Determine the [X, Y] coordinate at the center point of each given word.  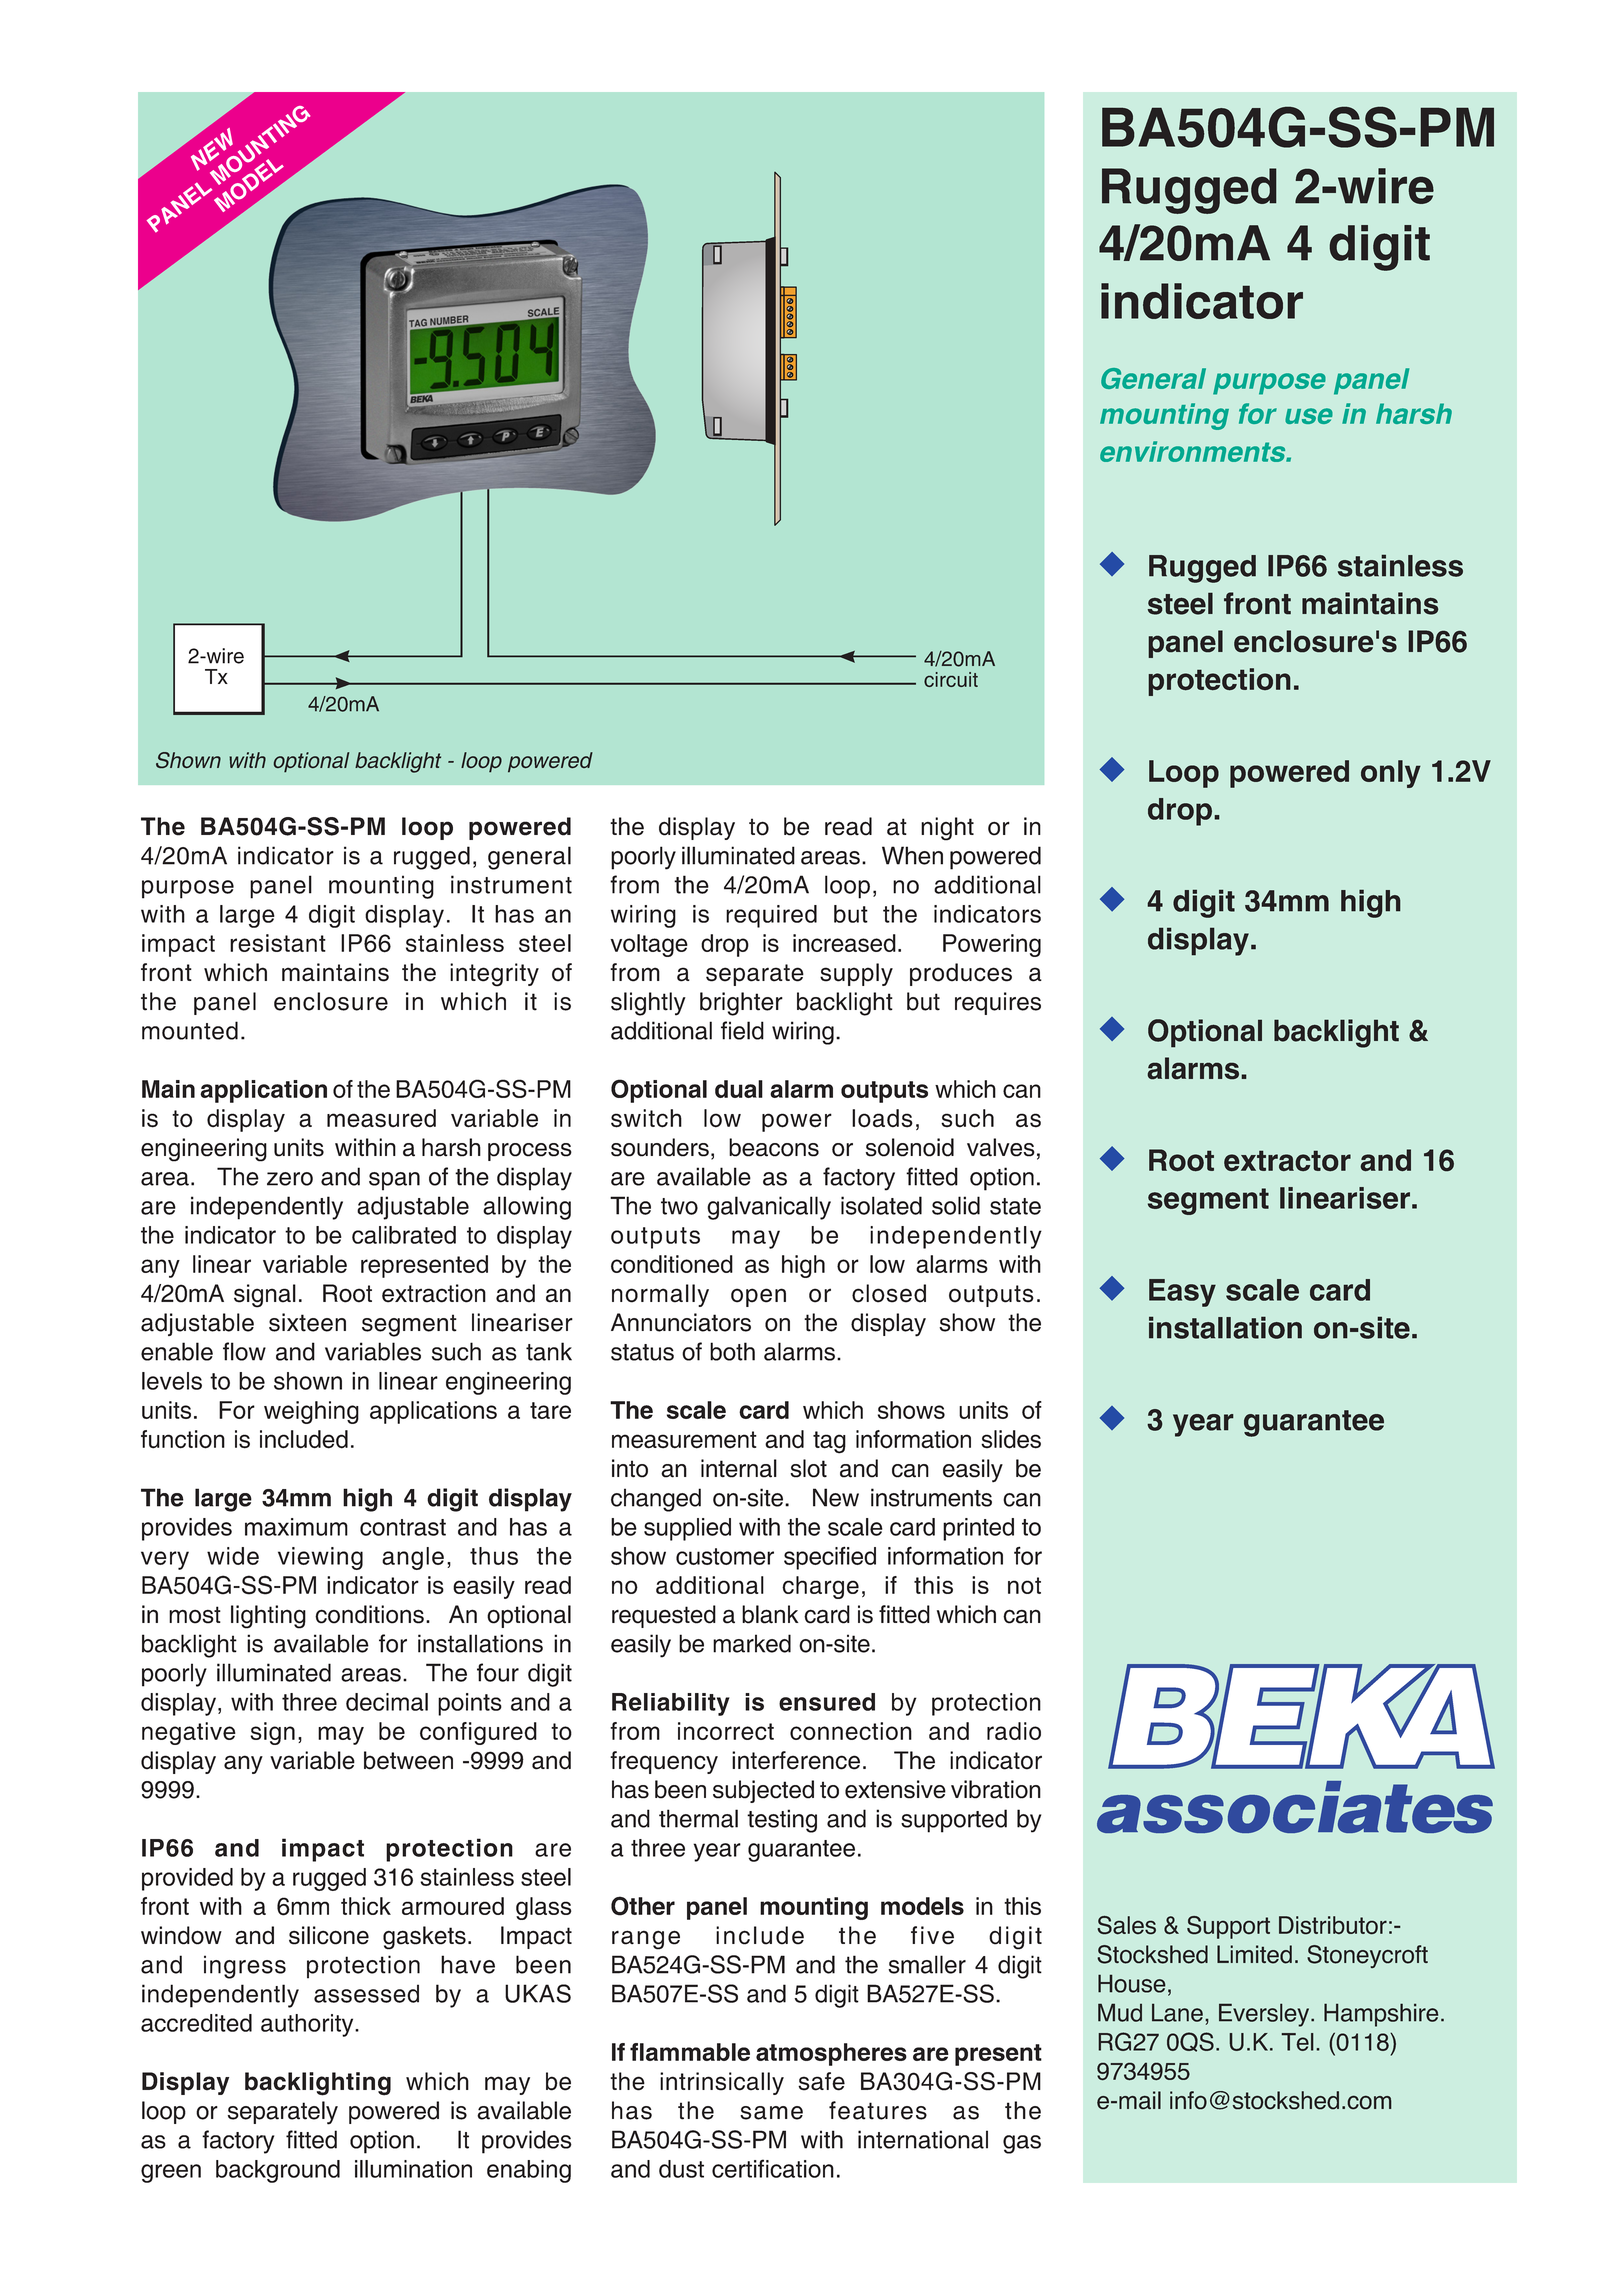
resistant [278, 943]
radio [1014, 1731]
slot [808, 1468]
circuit [951, 679]
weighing [311, 1412]
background [278, 2171]
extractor [1287, 1161]
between [408, 1760]
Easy [1182, 1293]
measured [381, 1118]
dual [739, 1089]
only [1391, 774]
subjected [763, 1791]
